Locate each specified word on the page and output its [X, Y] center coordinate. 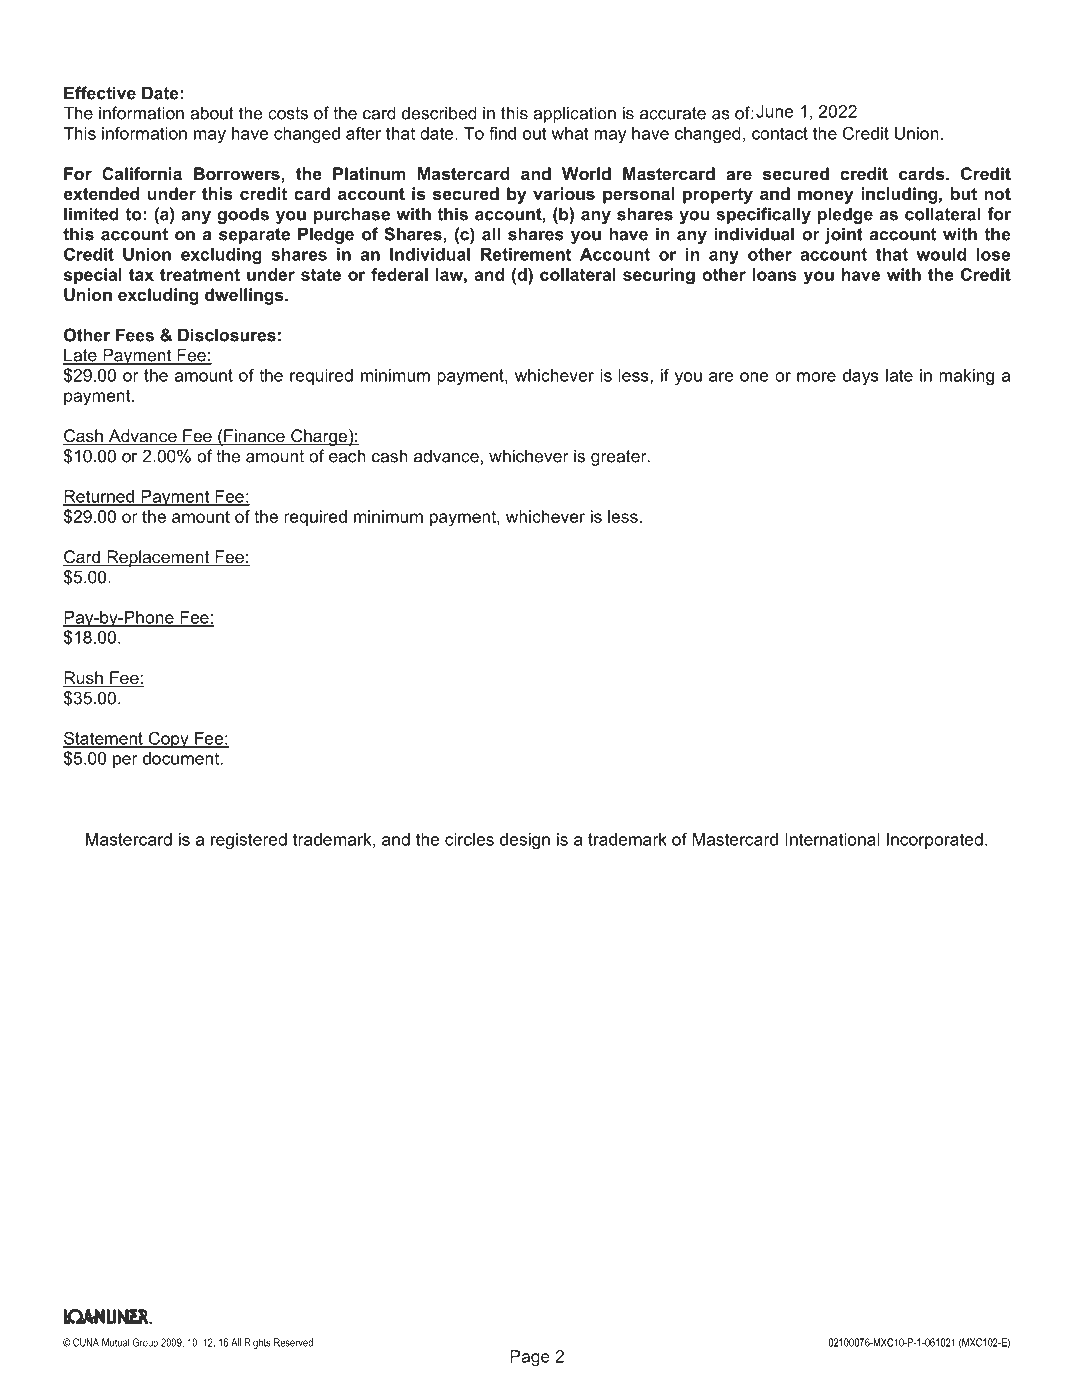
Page [530, 1358]
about [212, 113]
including [899, 195]
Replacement [158, 558]
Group [145, 1343]
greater [620, 458]
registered [249, 841]
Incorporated [935, 841]
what [570, 133]
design [525, 841]
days [861, 377]
